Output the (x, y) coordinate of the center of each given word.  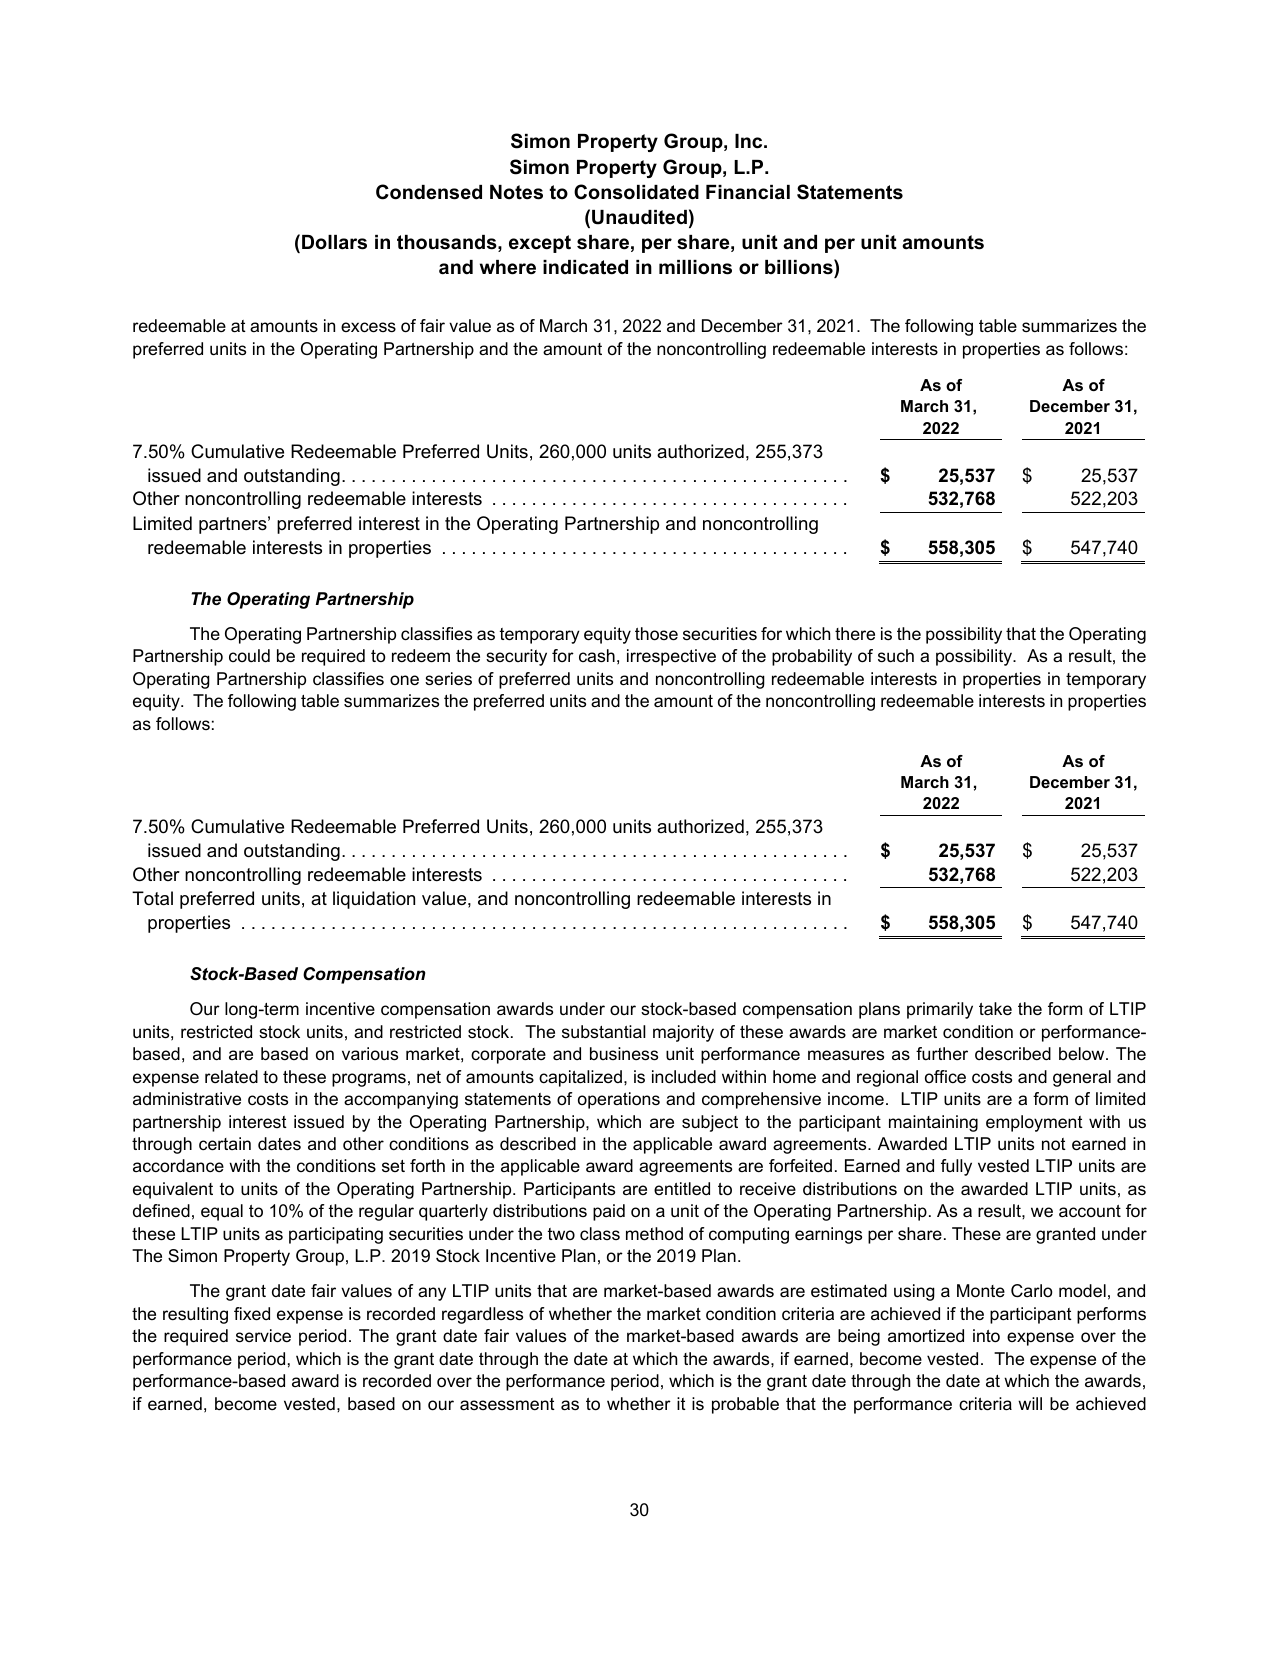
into (986, 1336)
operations (619, 1100)
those (656, 634)
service (263, 1336)
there (855, 633)
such (896, 656)
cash (597, 656)
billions (800, 267)
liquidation (374, 900)
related (231, 1077)
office (945, 1077)
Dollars (334, 242)
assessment (507, 1404)
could (249, 655)
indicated (585, 267)
